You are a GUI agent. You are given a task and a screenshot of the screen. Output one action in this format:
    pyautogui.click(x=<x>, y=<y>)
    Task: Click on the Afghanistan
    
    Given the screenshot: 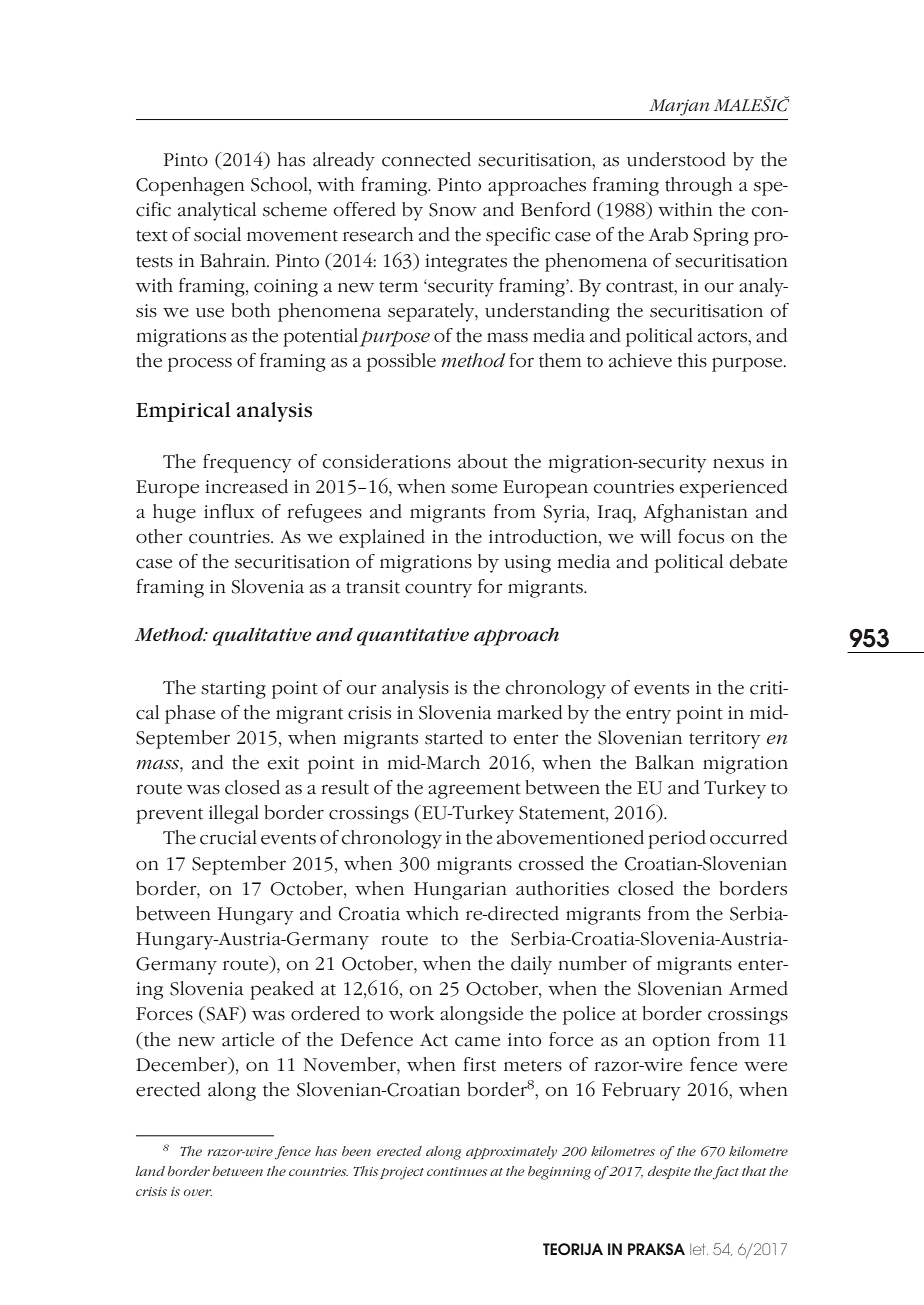 What is the action you would take?
    pyautogui.click(x=695, y=513)
